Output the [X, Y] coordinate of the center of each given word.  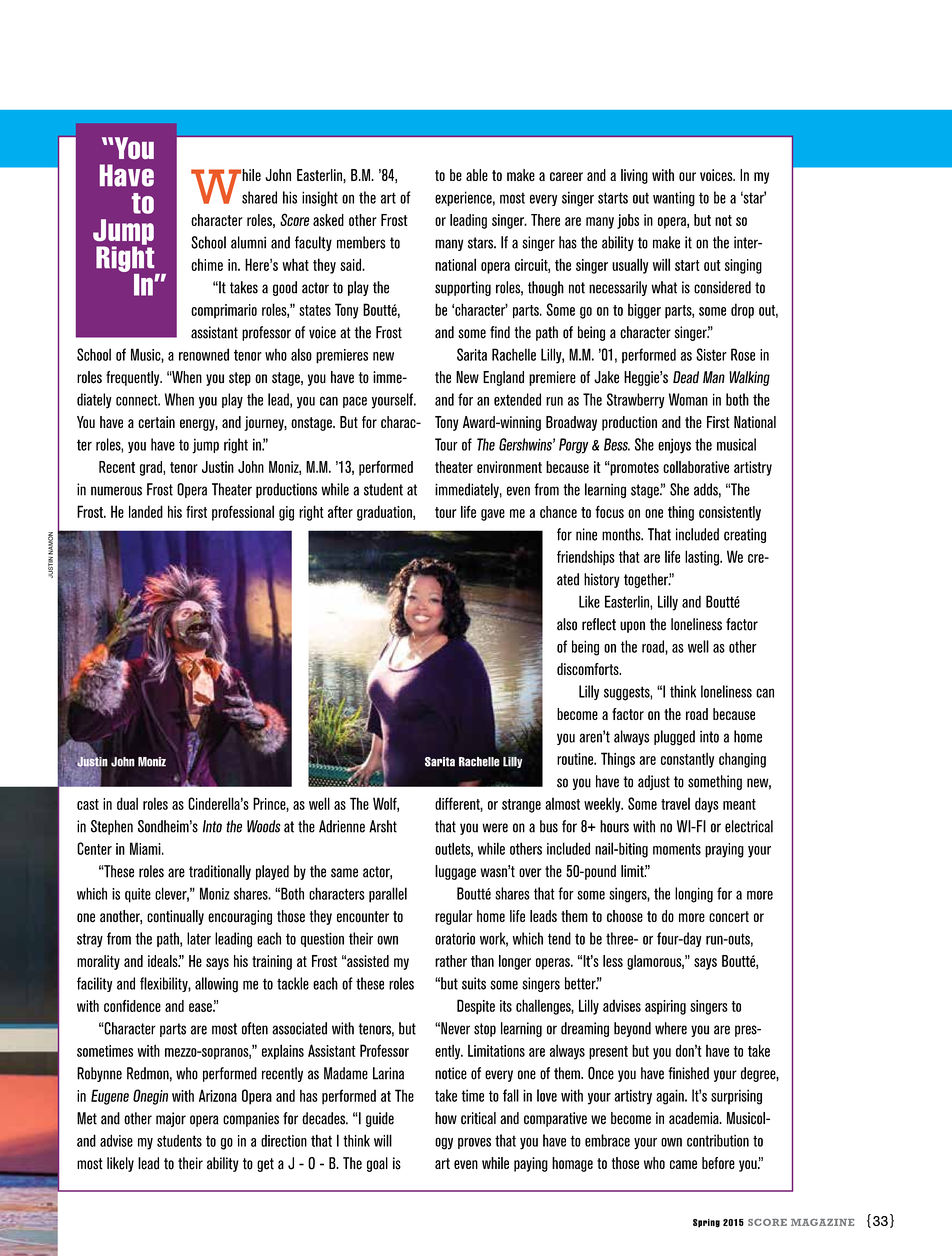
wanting [674, 199]
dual [127, 803]
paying [531, 1164]
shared [259, 197]
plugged [674, 738]
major [171, 1119]
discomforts [589, 669]
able [477, 175]
